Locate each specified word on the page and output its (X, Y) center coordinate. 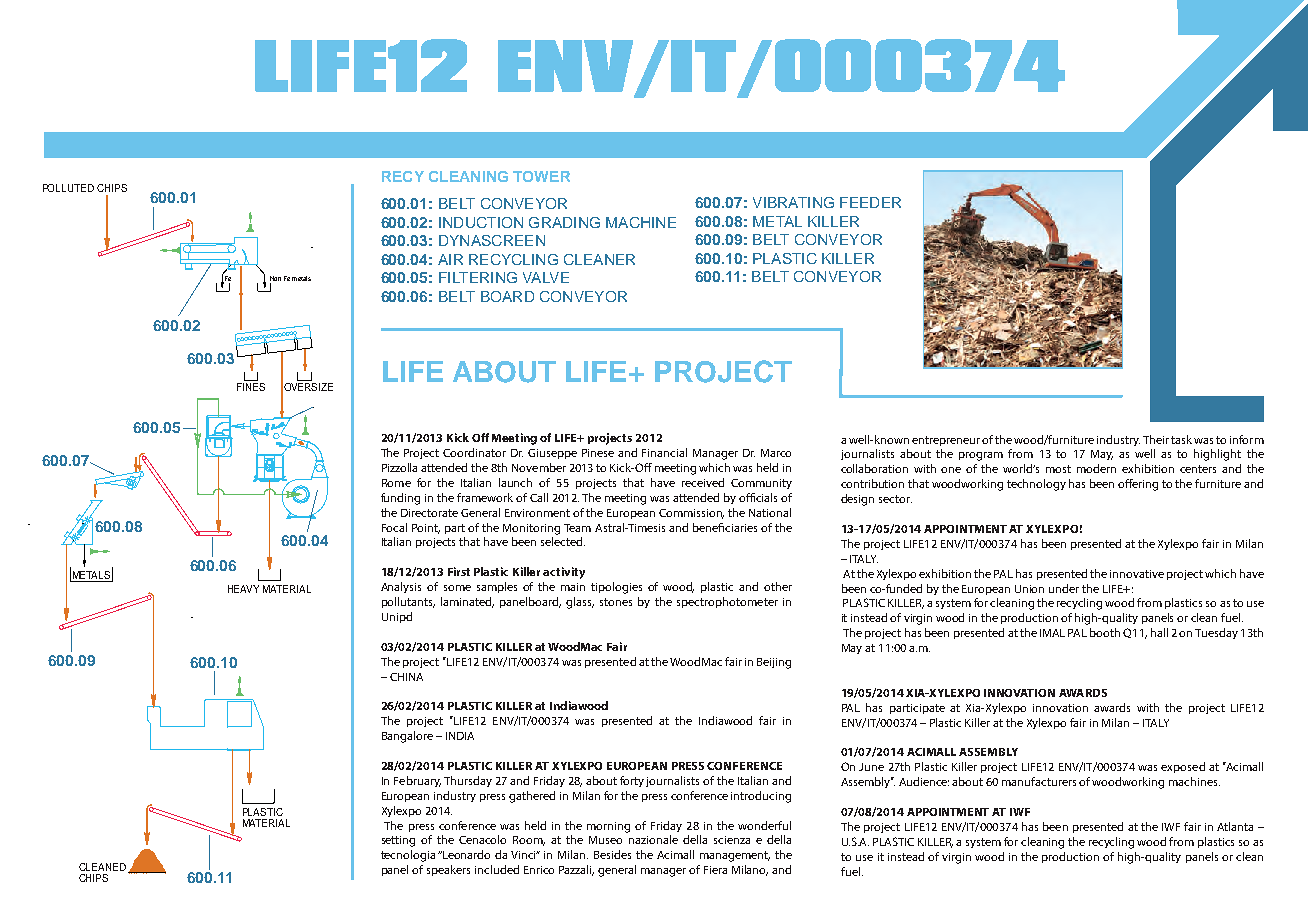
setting (398, 841)
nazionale (653, 839)
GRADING (564, 222)
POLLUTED (68, 188)
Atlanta (1235, 826)
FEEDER (870, 202)
